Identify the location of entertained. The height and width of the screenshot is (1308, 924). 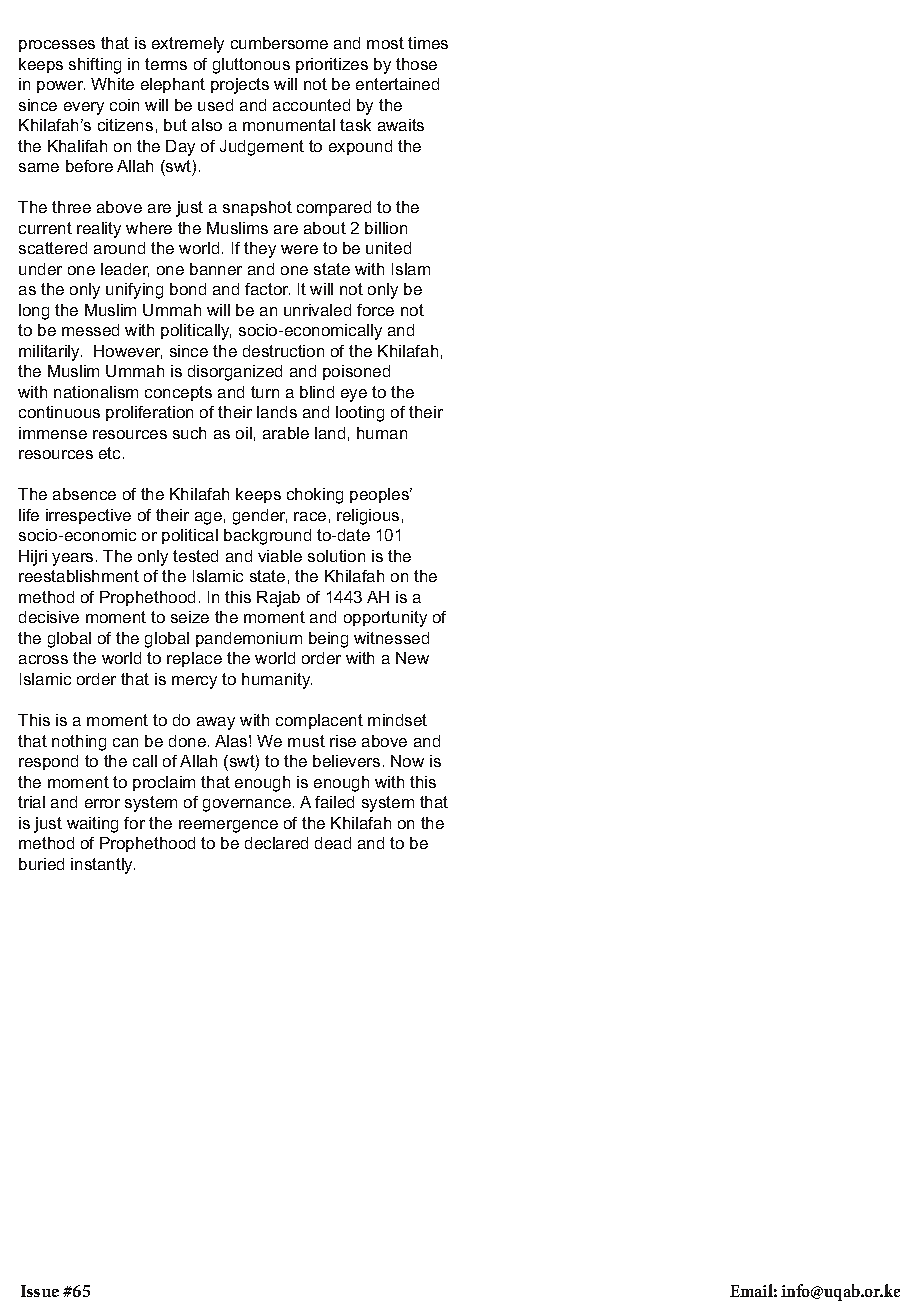
(397, 84).
